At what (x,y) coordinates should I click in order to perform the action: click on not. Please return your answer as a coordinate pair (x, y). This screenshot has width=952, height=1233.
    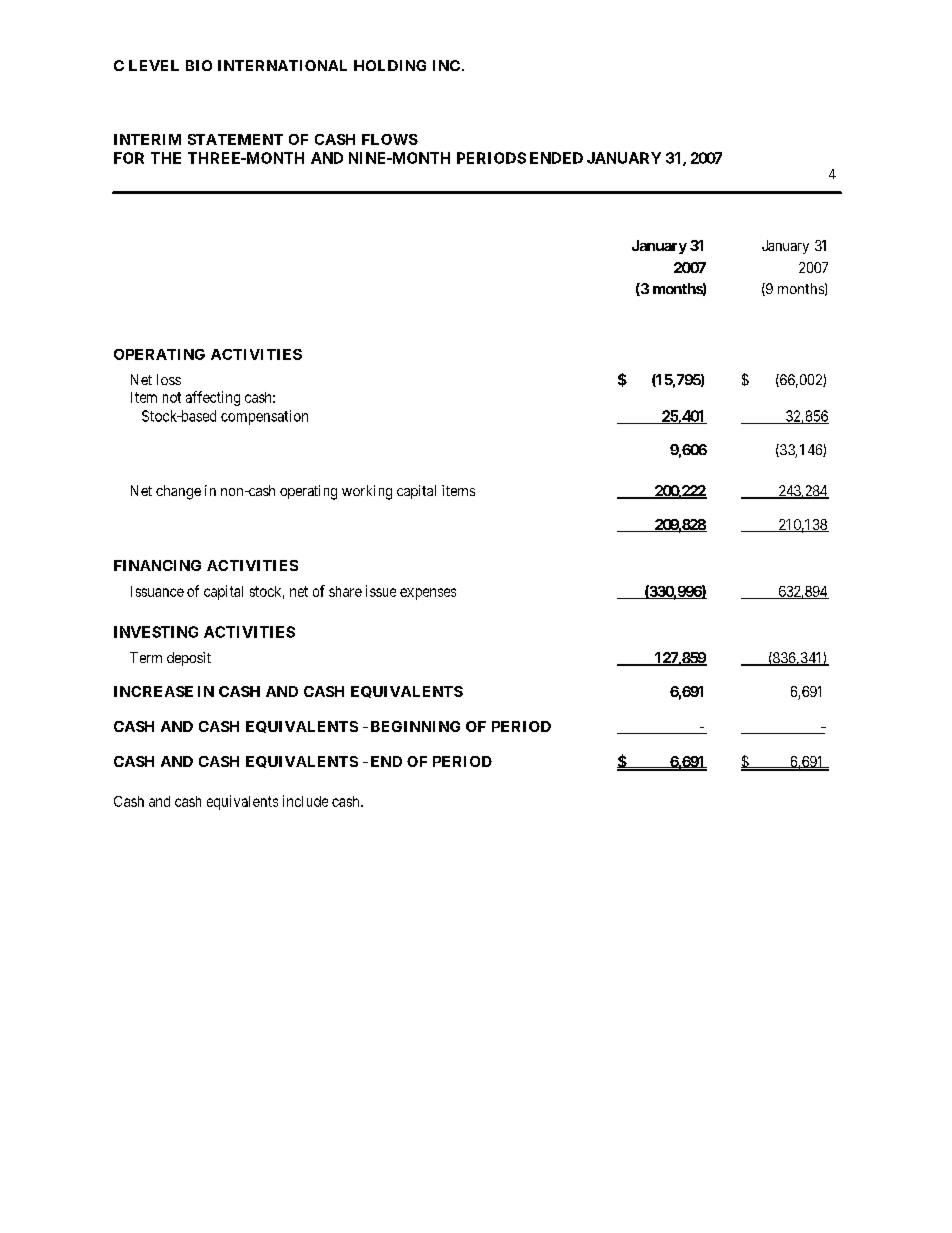
    Looking at the image, I should click on (172, 397).
